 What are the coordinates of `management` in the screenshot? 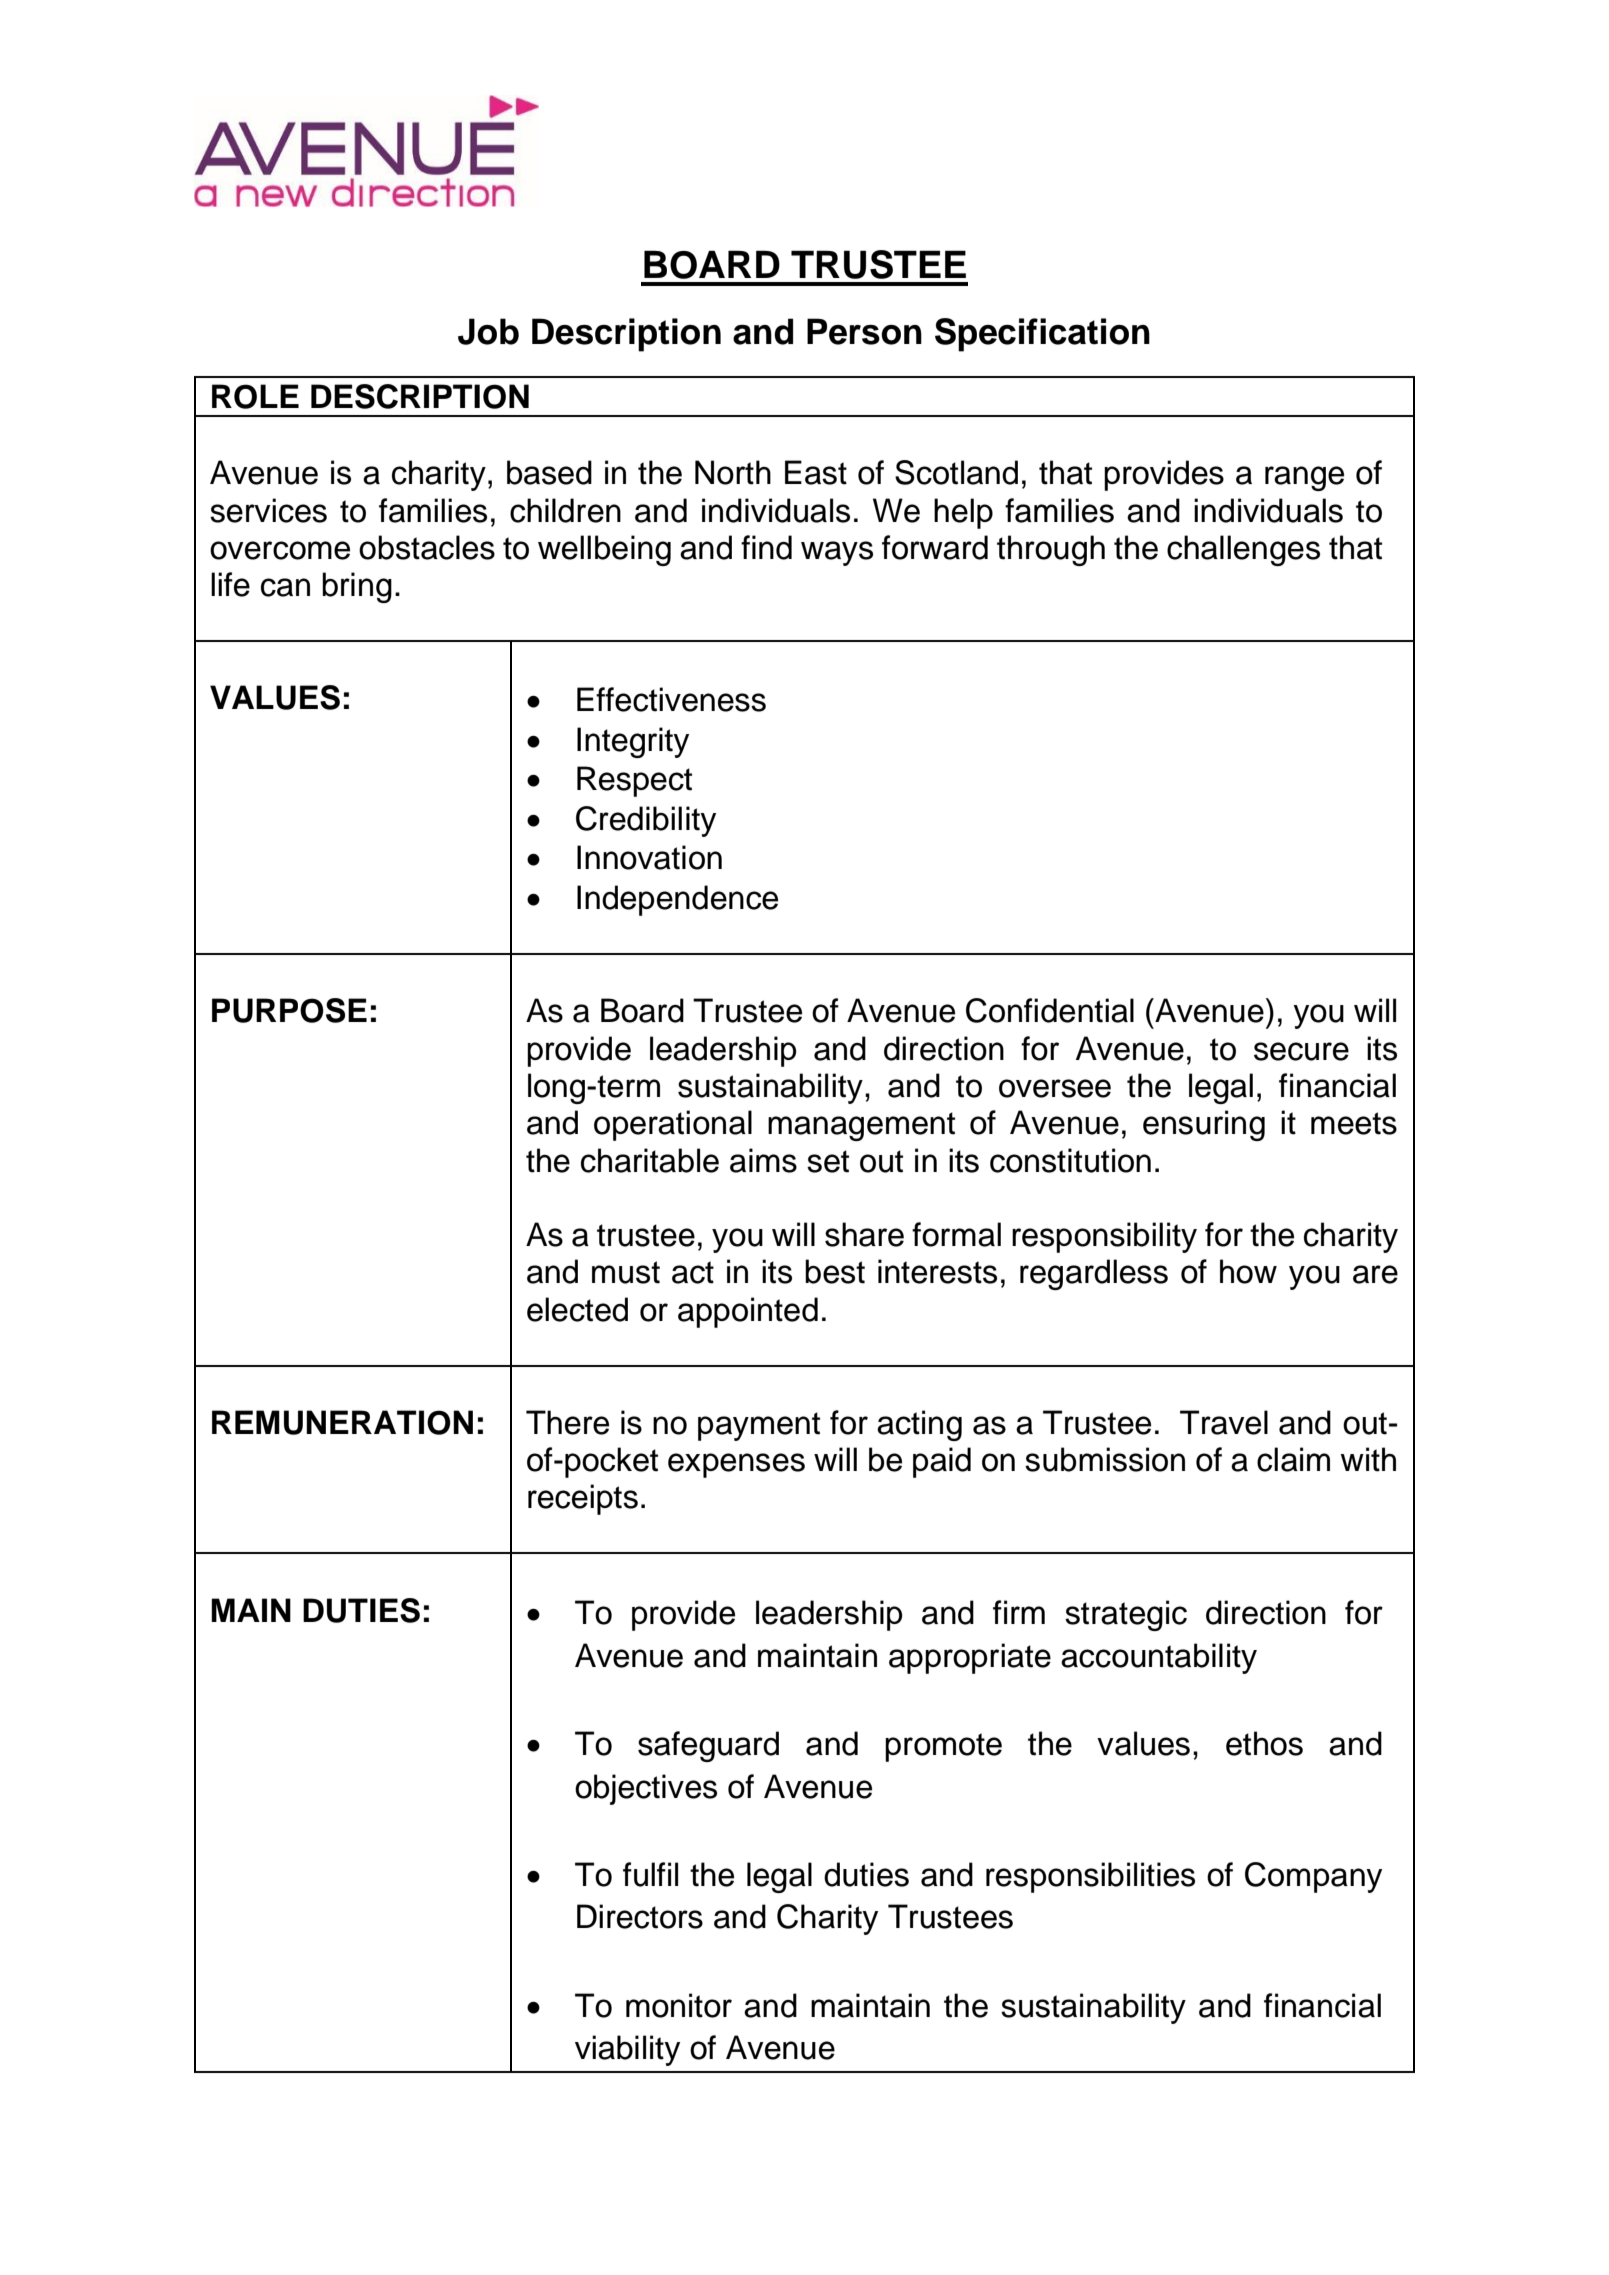 It's located at (861, 1126).
